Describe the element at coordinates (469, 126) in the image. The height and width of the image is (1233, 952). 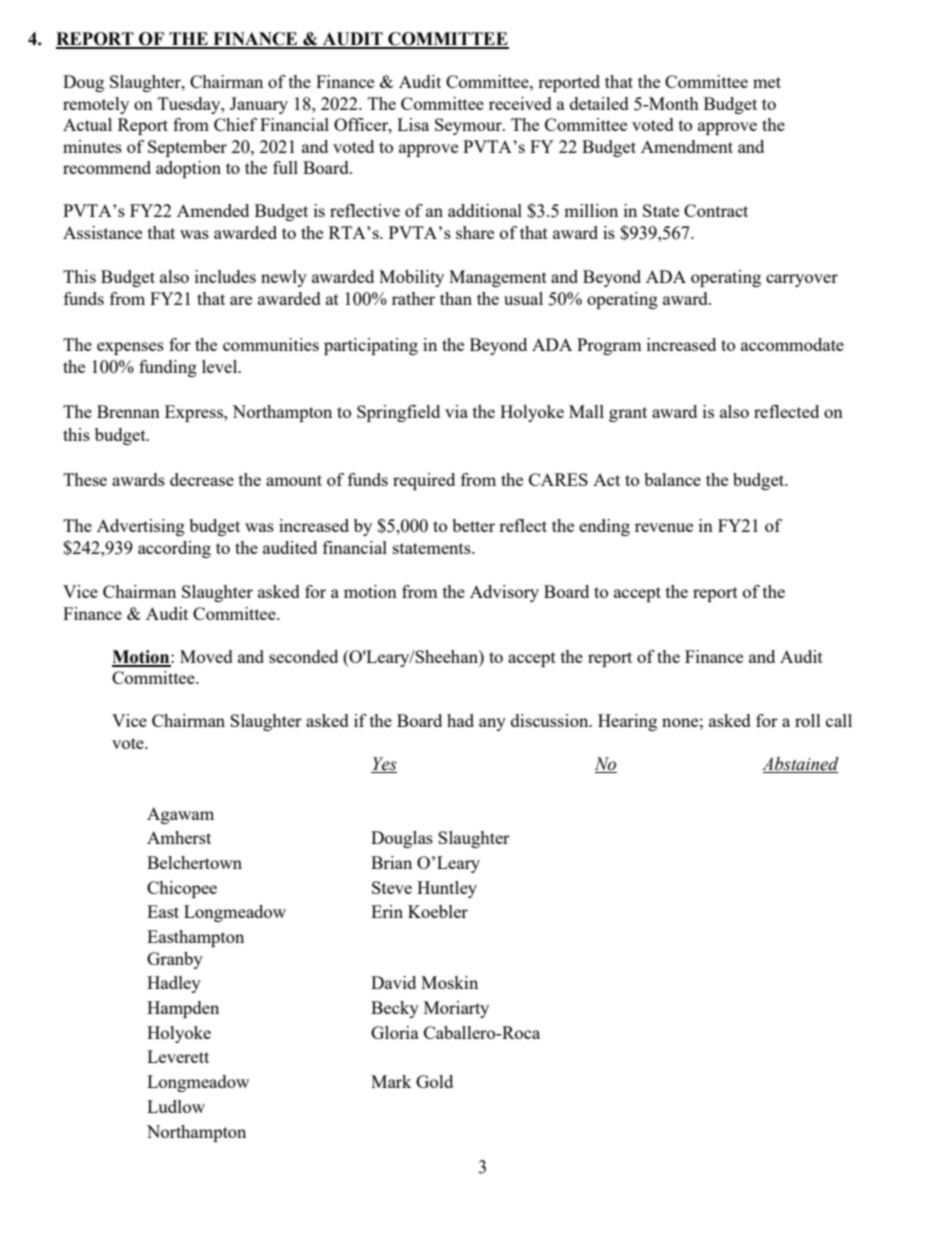
I see `Seymour` at that location.
